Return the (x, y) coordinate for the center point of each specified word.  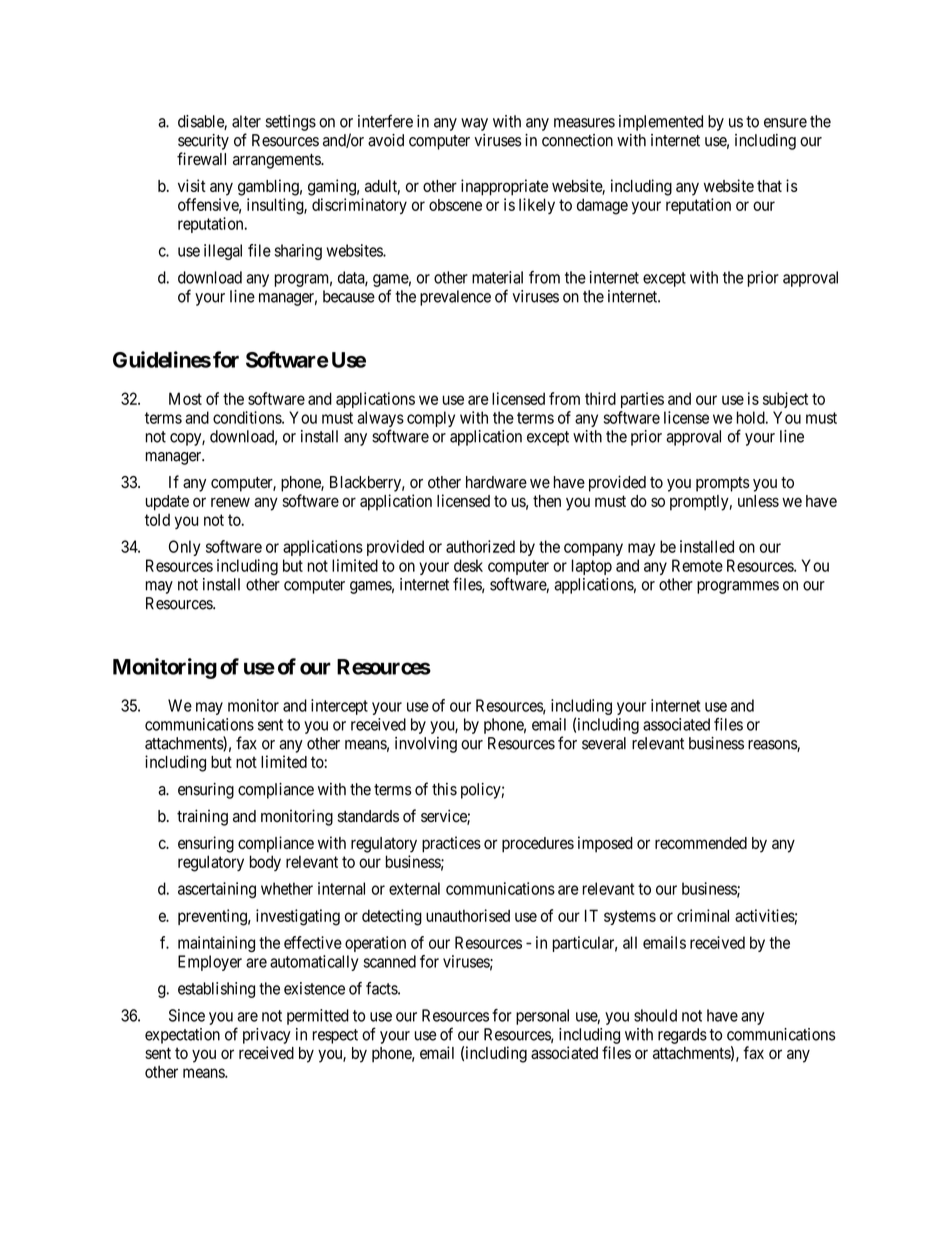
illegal (223, 252)
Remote (697, 565)
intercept (339, 707)
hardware (496, 482)
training (202, 817)
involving (426, 745)
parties (642, 400)
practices (451, 844)
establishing (216, 990)
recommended (701, 843)
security (203, 142)
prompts (723, 484)
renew (230, 502)
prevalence (455, 298)
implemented (661, 123)
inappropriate (504, 187)
